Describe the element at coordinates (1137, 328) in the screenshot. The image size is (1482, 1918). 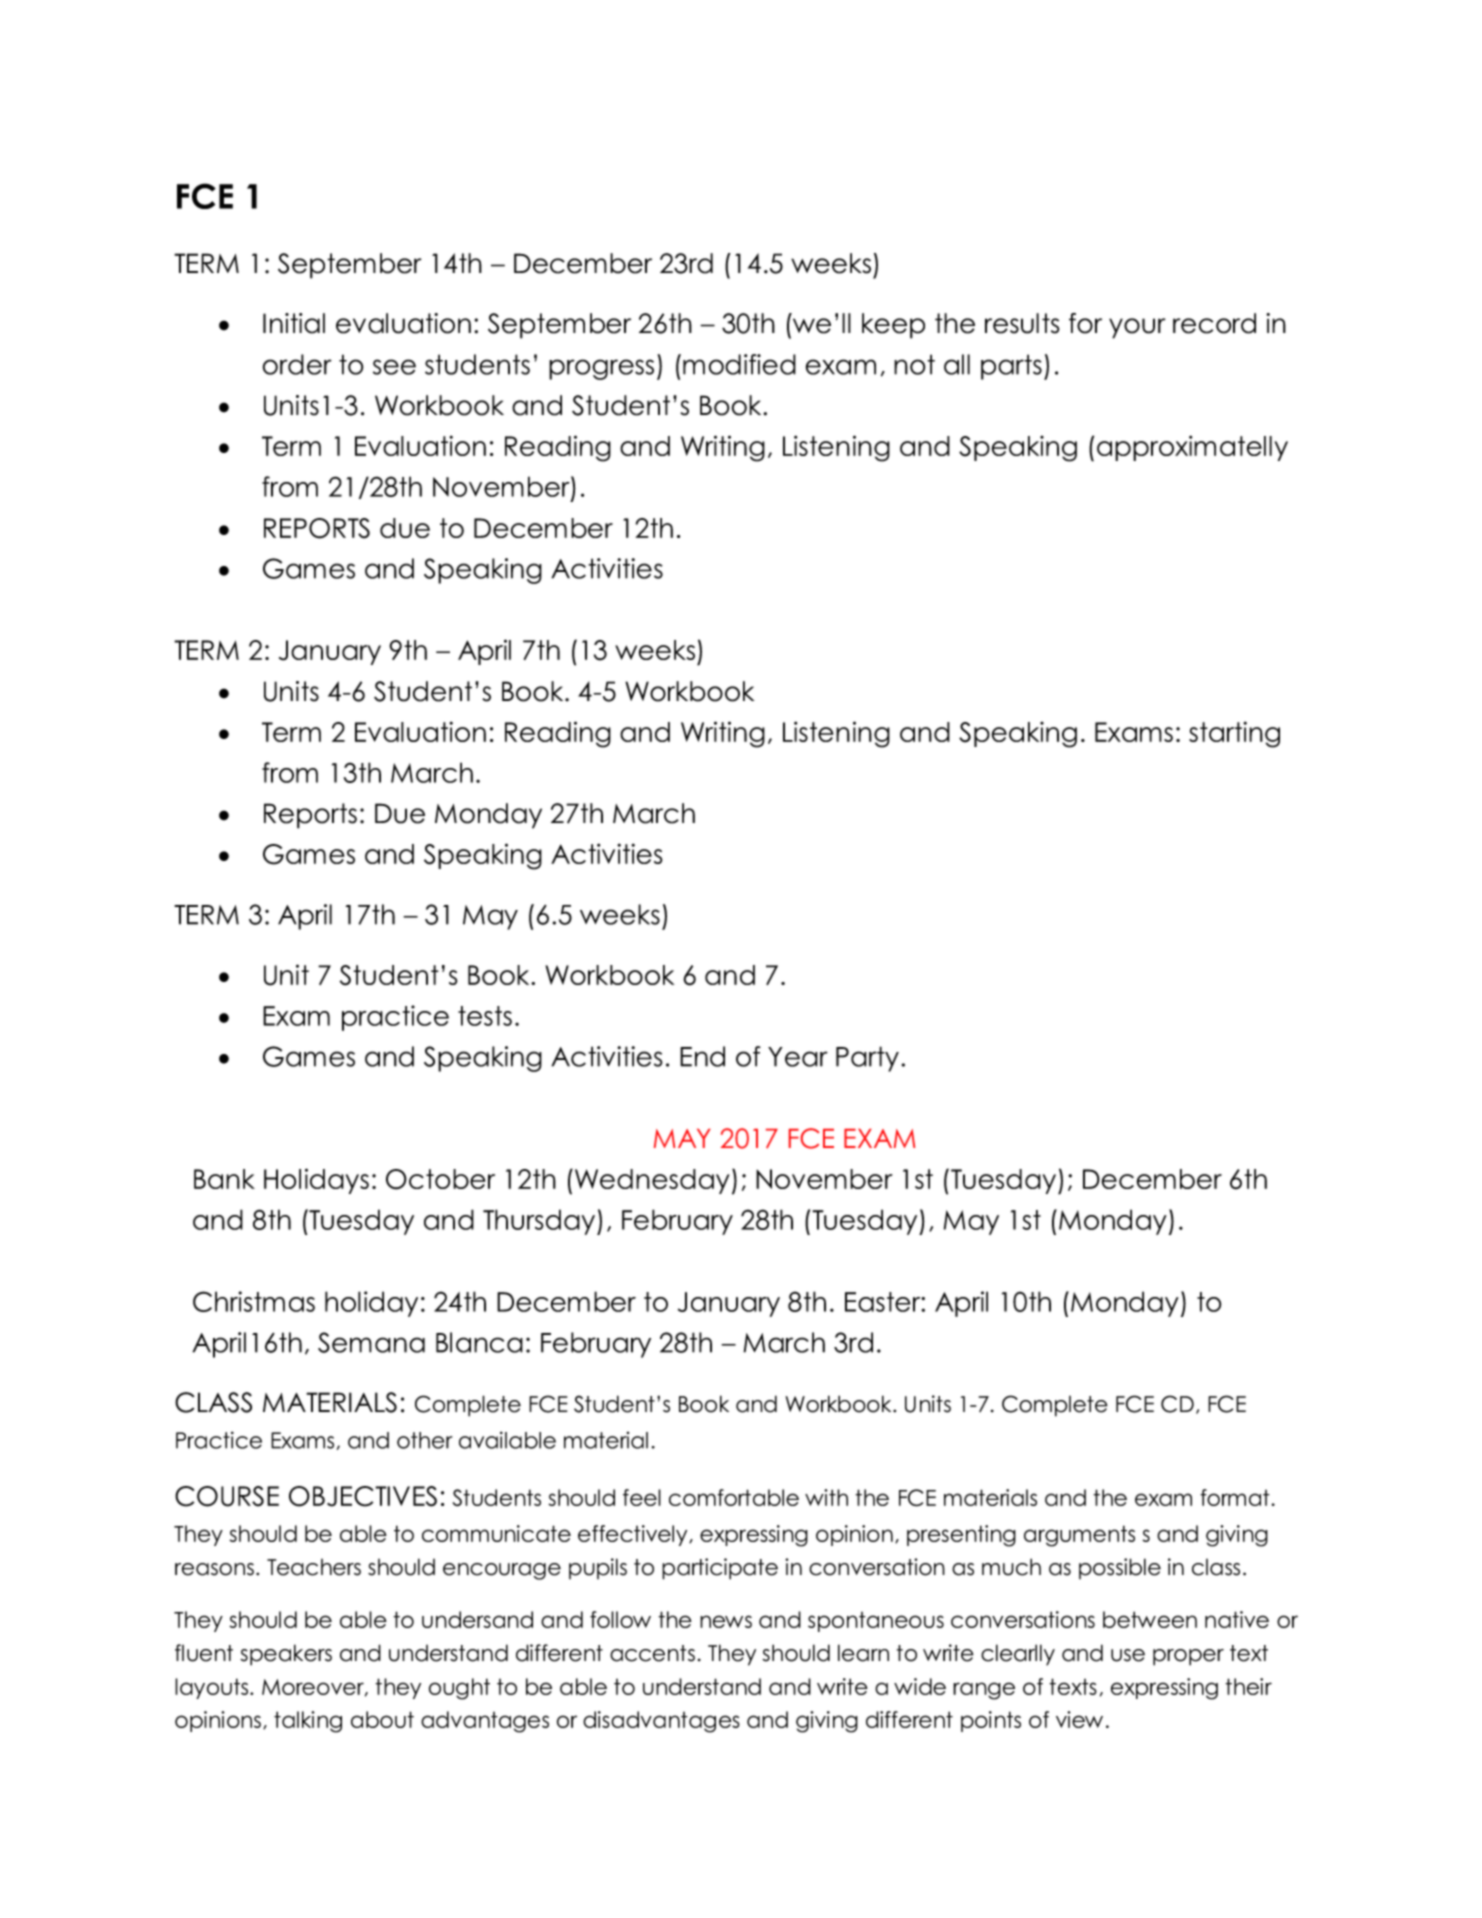
I see `your` at that location.
